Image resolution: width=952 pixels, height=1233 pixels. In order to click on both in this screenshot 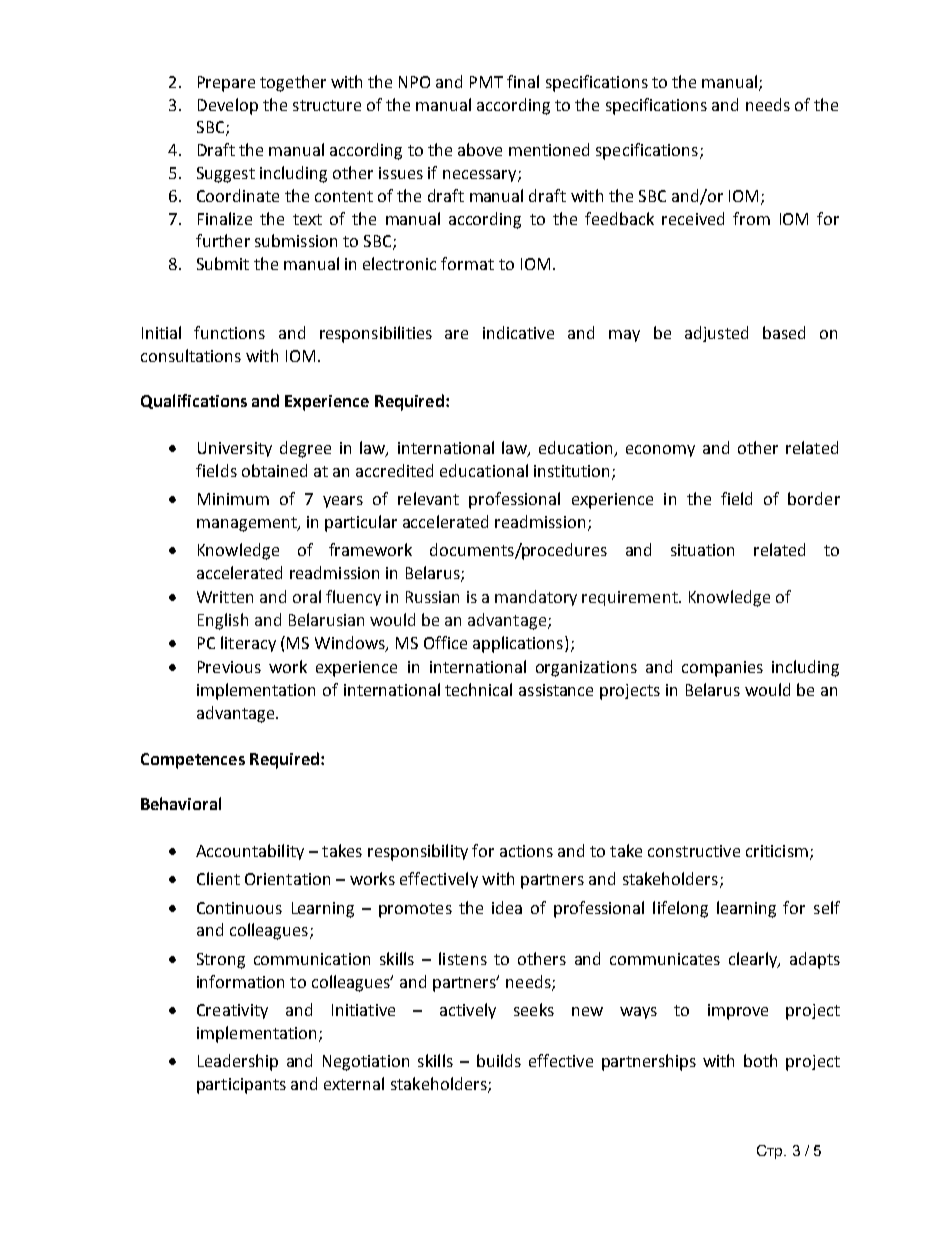, I will do `click(760, 1060)`.
